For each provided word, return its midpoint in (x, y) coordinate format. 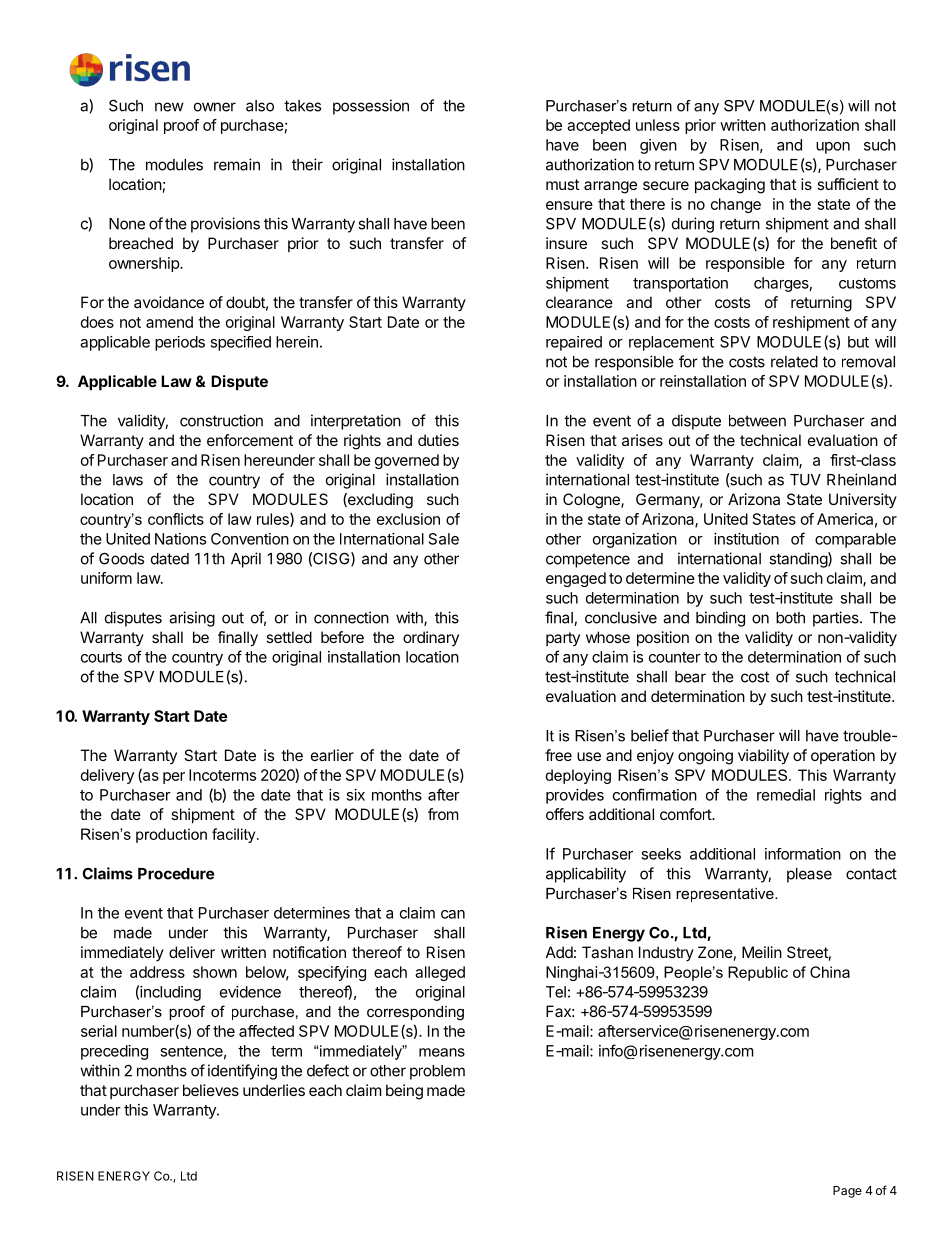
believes (211, 1090)
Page (847, 1192)
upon (833, 148)
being (404, 1092)
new (169, 107)
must (562, 184)
